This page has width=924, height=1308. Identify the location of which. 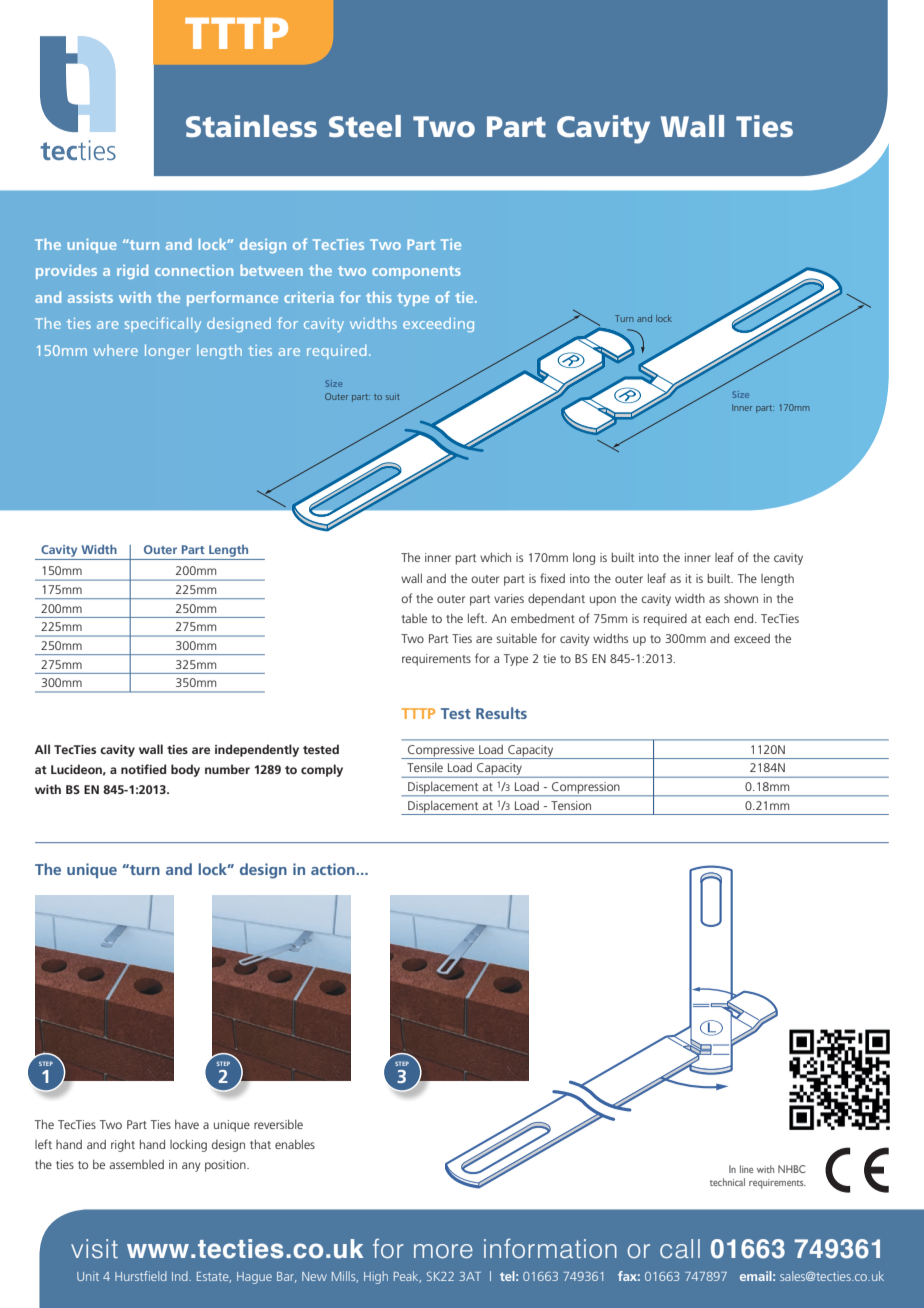
(495, 557).
